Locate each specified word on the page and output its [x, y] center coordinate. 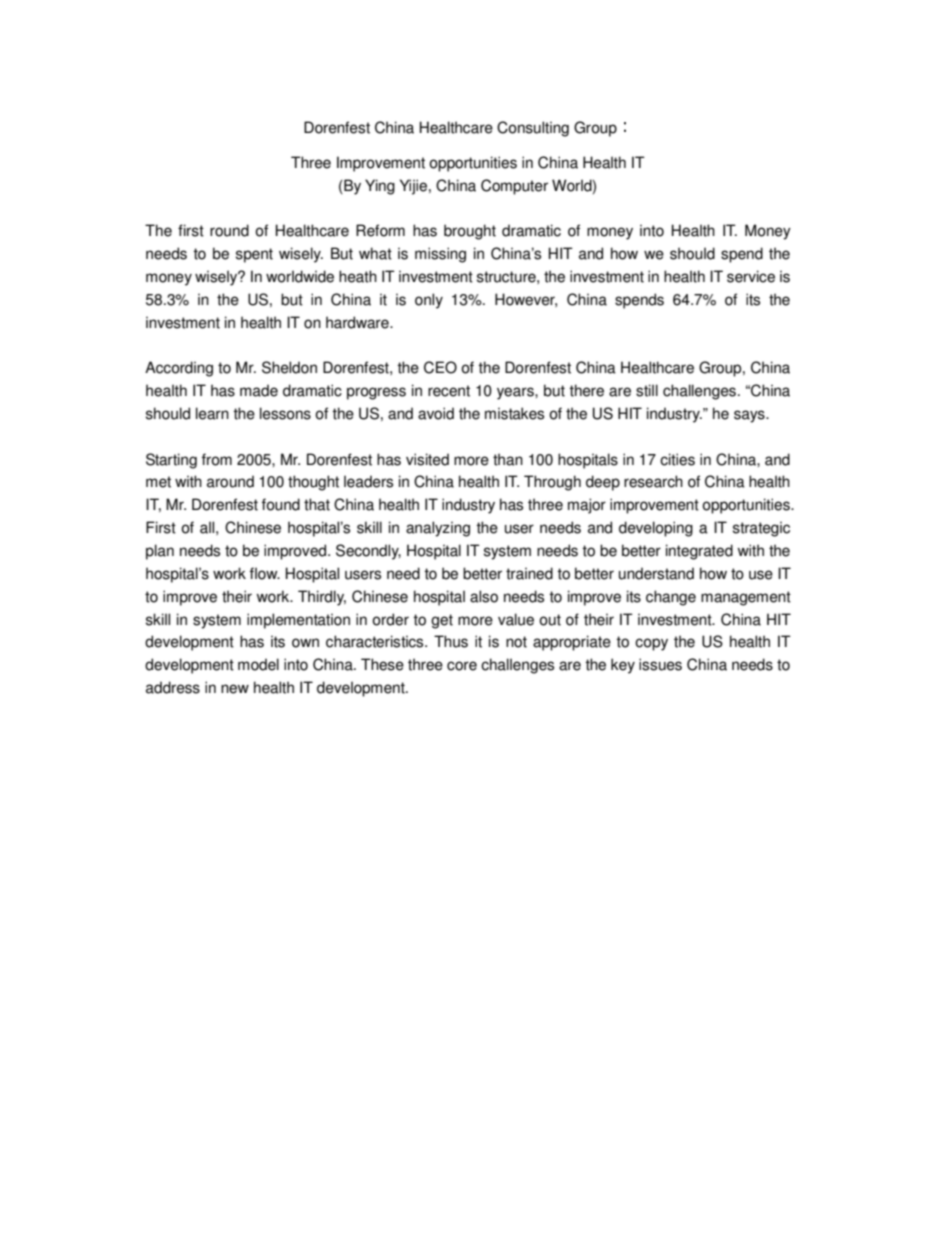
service [751, 276]
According [179, 369]
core [462, 666]
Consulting [533, 129]
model [258, 664]
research [653, 481]
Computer [514, 187]
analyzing [438, 529]
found [281, 504]
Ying [380, 187]
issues [660, 664]
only [429, 301]
